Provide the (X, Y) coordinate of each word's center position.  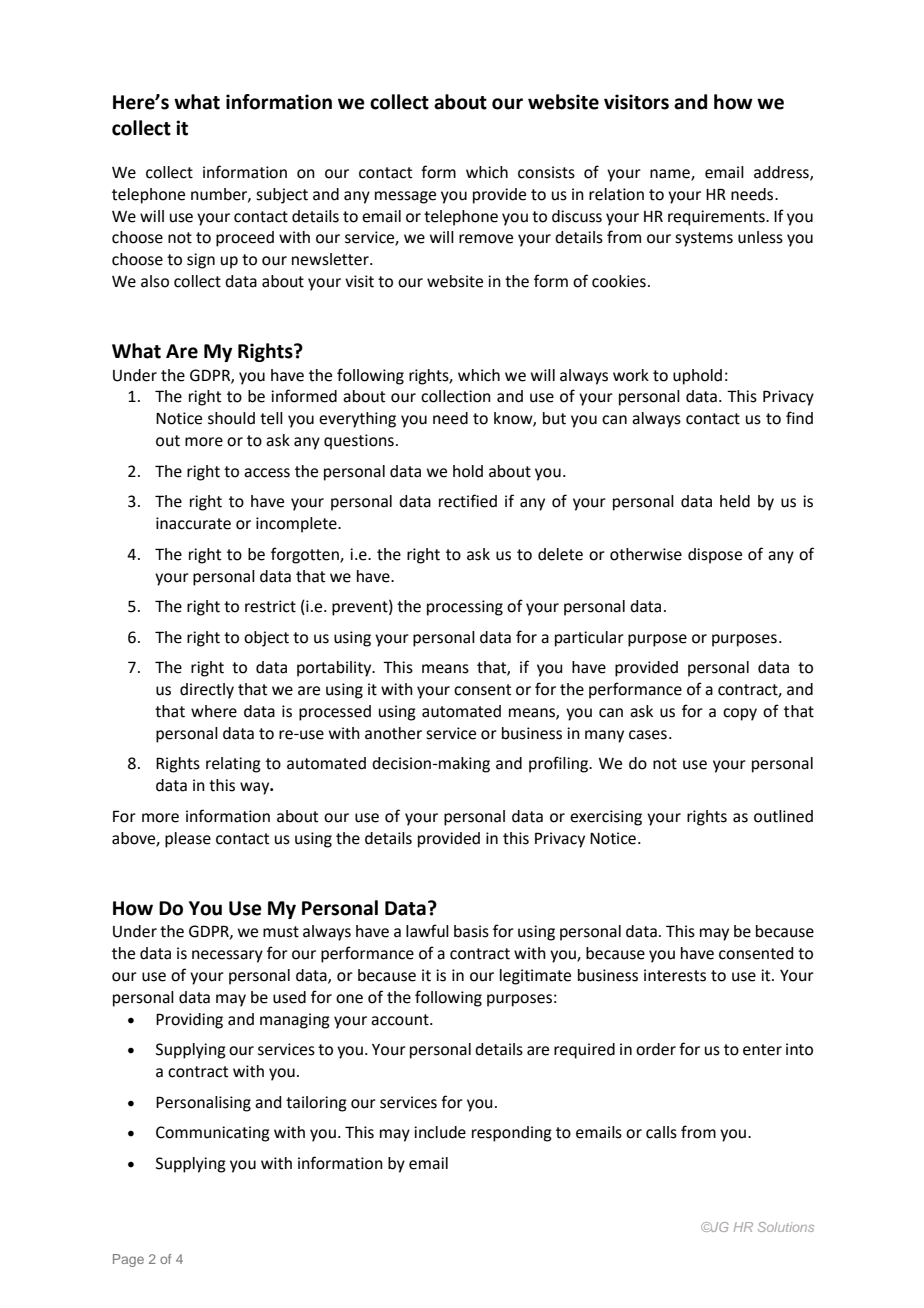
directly (207, 691)
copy (740, 714)
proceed (245, 239)
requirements (717, 218)
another (393, 733)
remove (486, 239)
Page (128, 1260)
